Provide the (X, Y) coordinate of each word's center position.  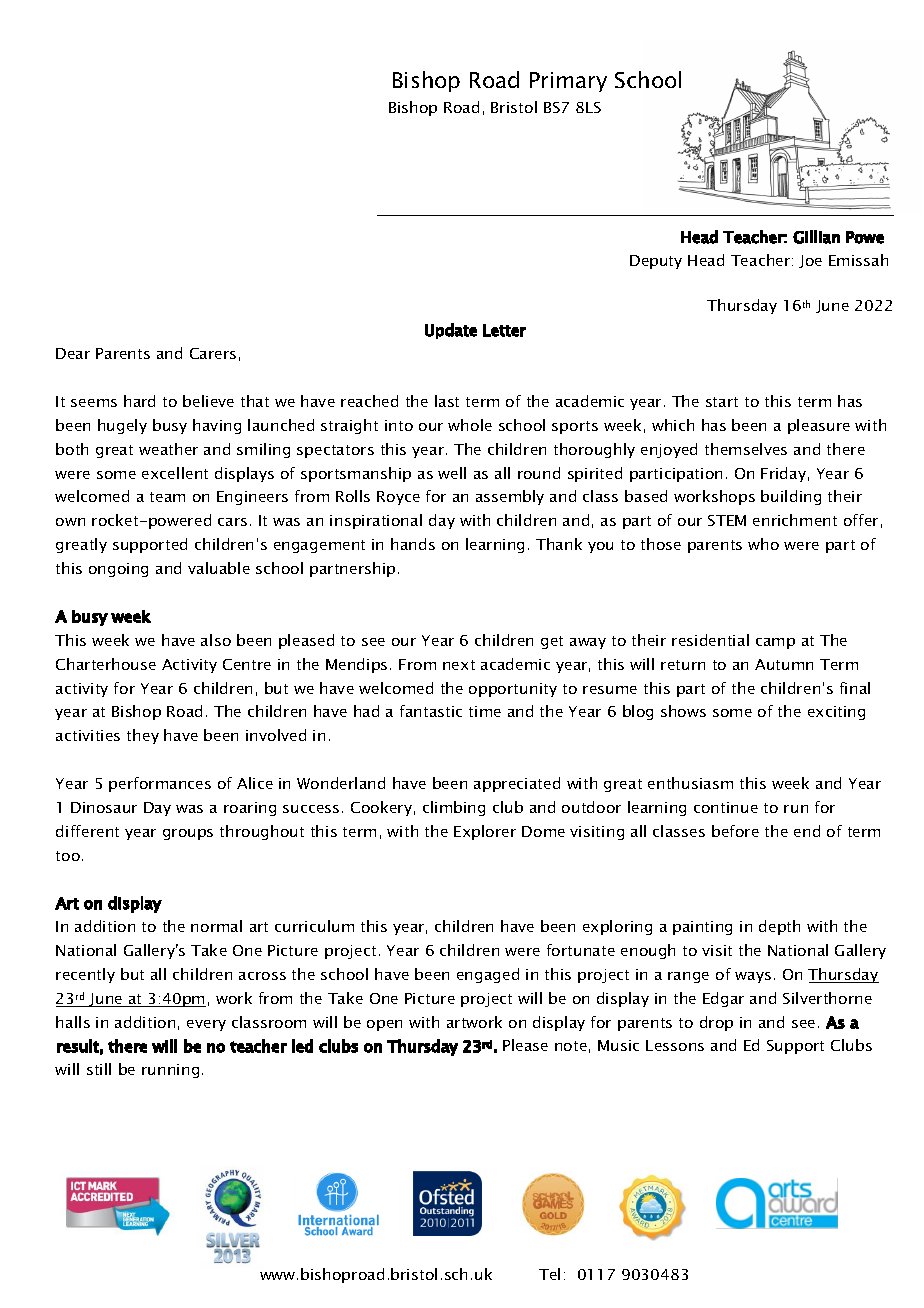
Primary (568, 82)
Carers (213, 353)
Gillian (816, 237)
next (459, 665)
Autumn (784, 664)
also (216, 640)
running (170, 1071)
